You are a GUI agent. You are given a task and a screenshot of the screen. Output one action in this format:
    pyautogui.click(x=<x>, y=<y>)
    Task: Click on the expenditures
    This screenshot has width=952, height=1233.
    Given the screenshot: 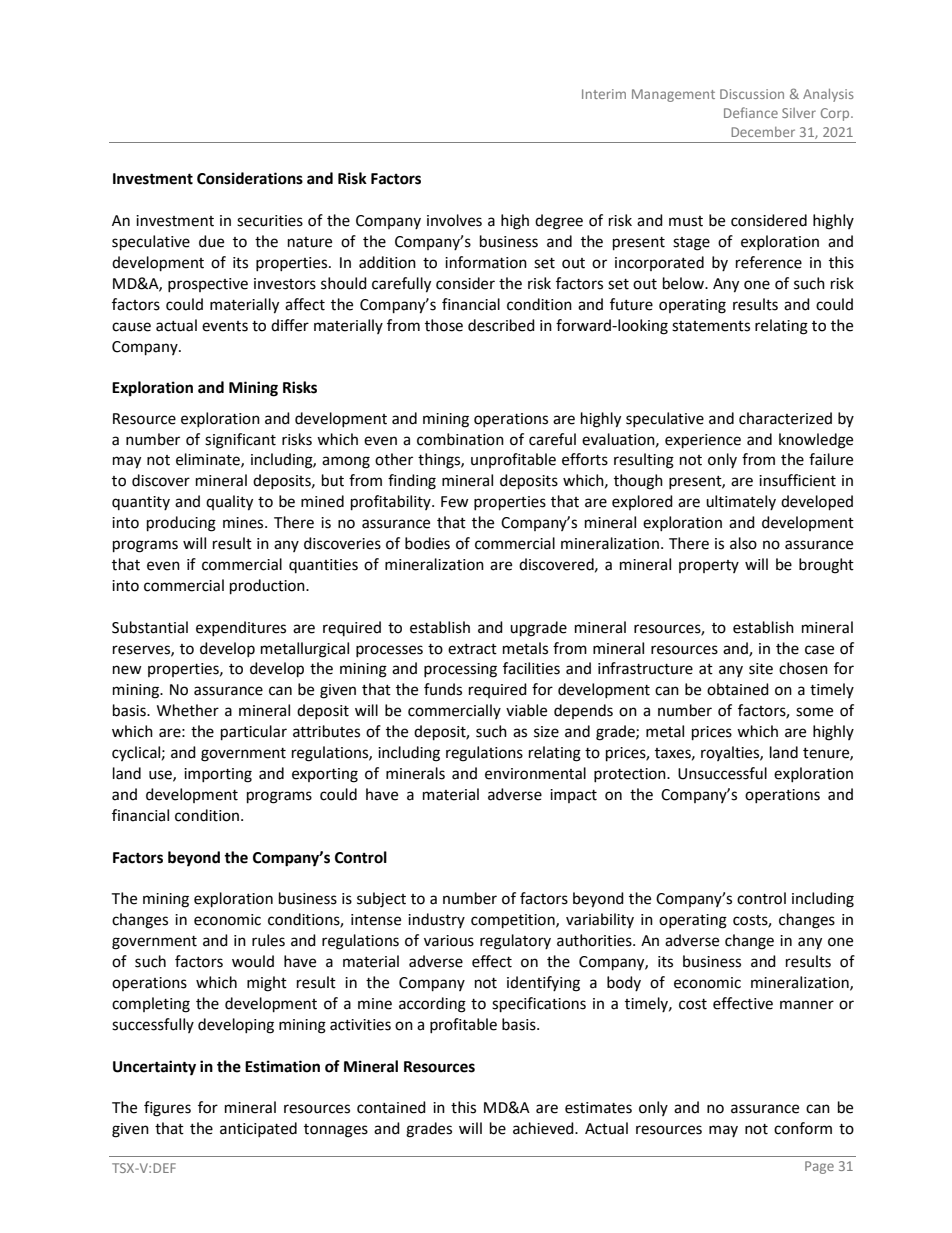 What is the action you would take?
    pyautogui.click(x=241, y=628)
